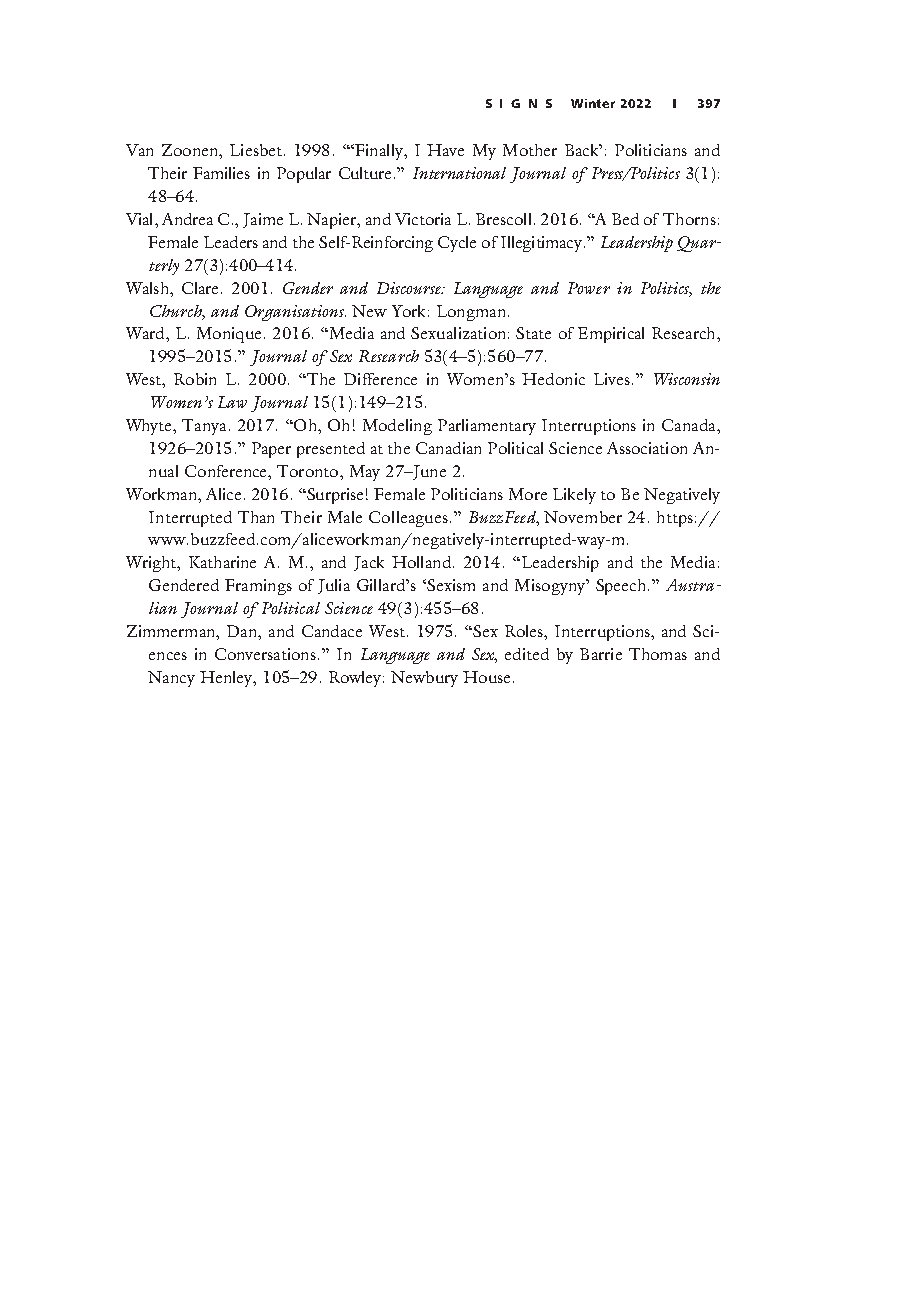 The height and width of the screenshot is (1316, 903). What do you see at coordinates (445, 150) in the screenshot?
I see `Have` at bounding box center [445, 150].
